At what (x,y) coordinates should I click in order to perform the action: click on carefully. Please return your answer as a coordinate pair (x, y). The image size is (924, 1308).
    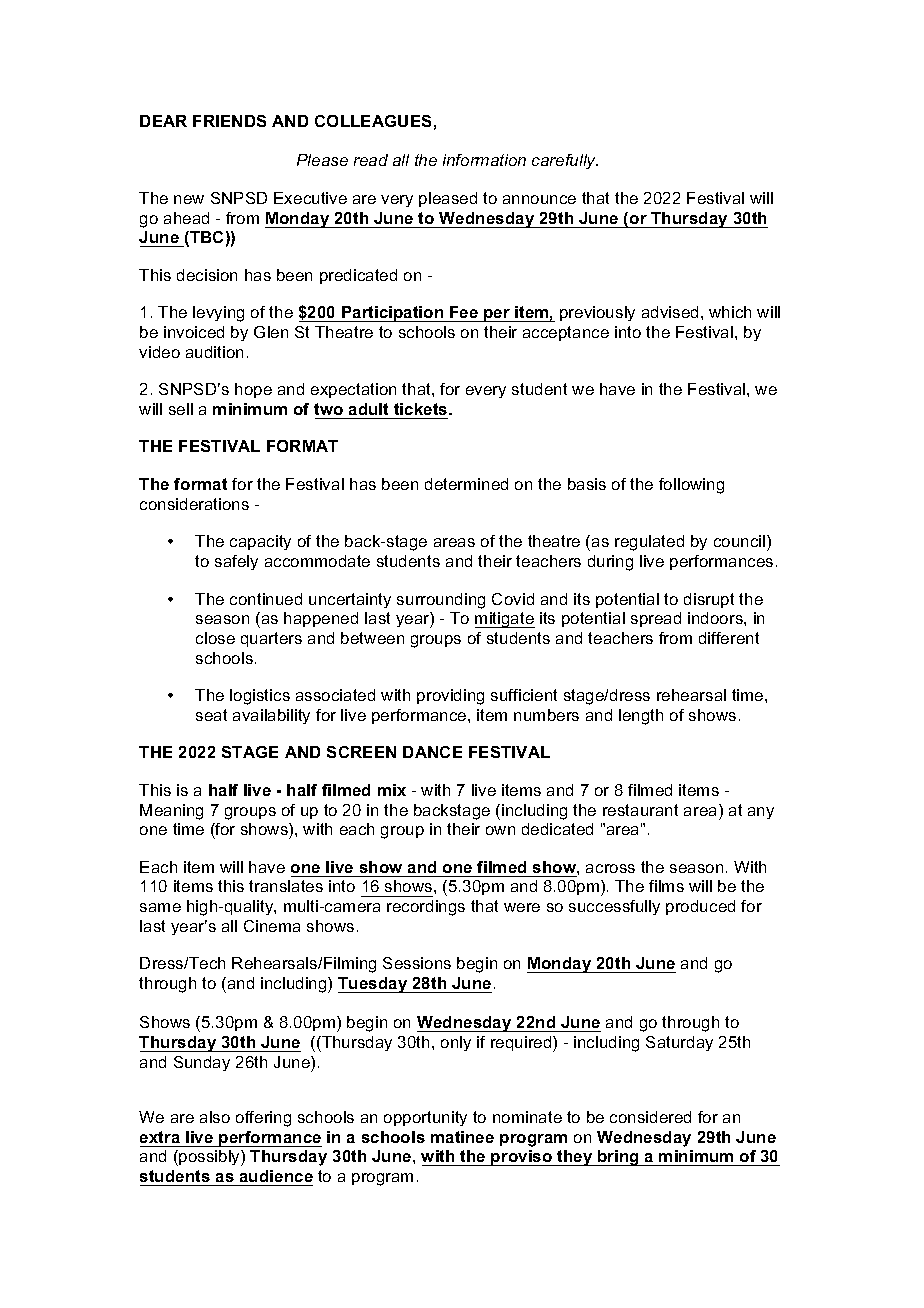
    Looking at the image, I should click on (565, 161).
